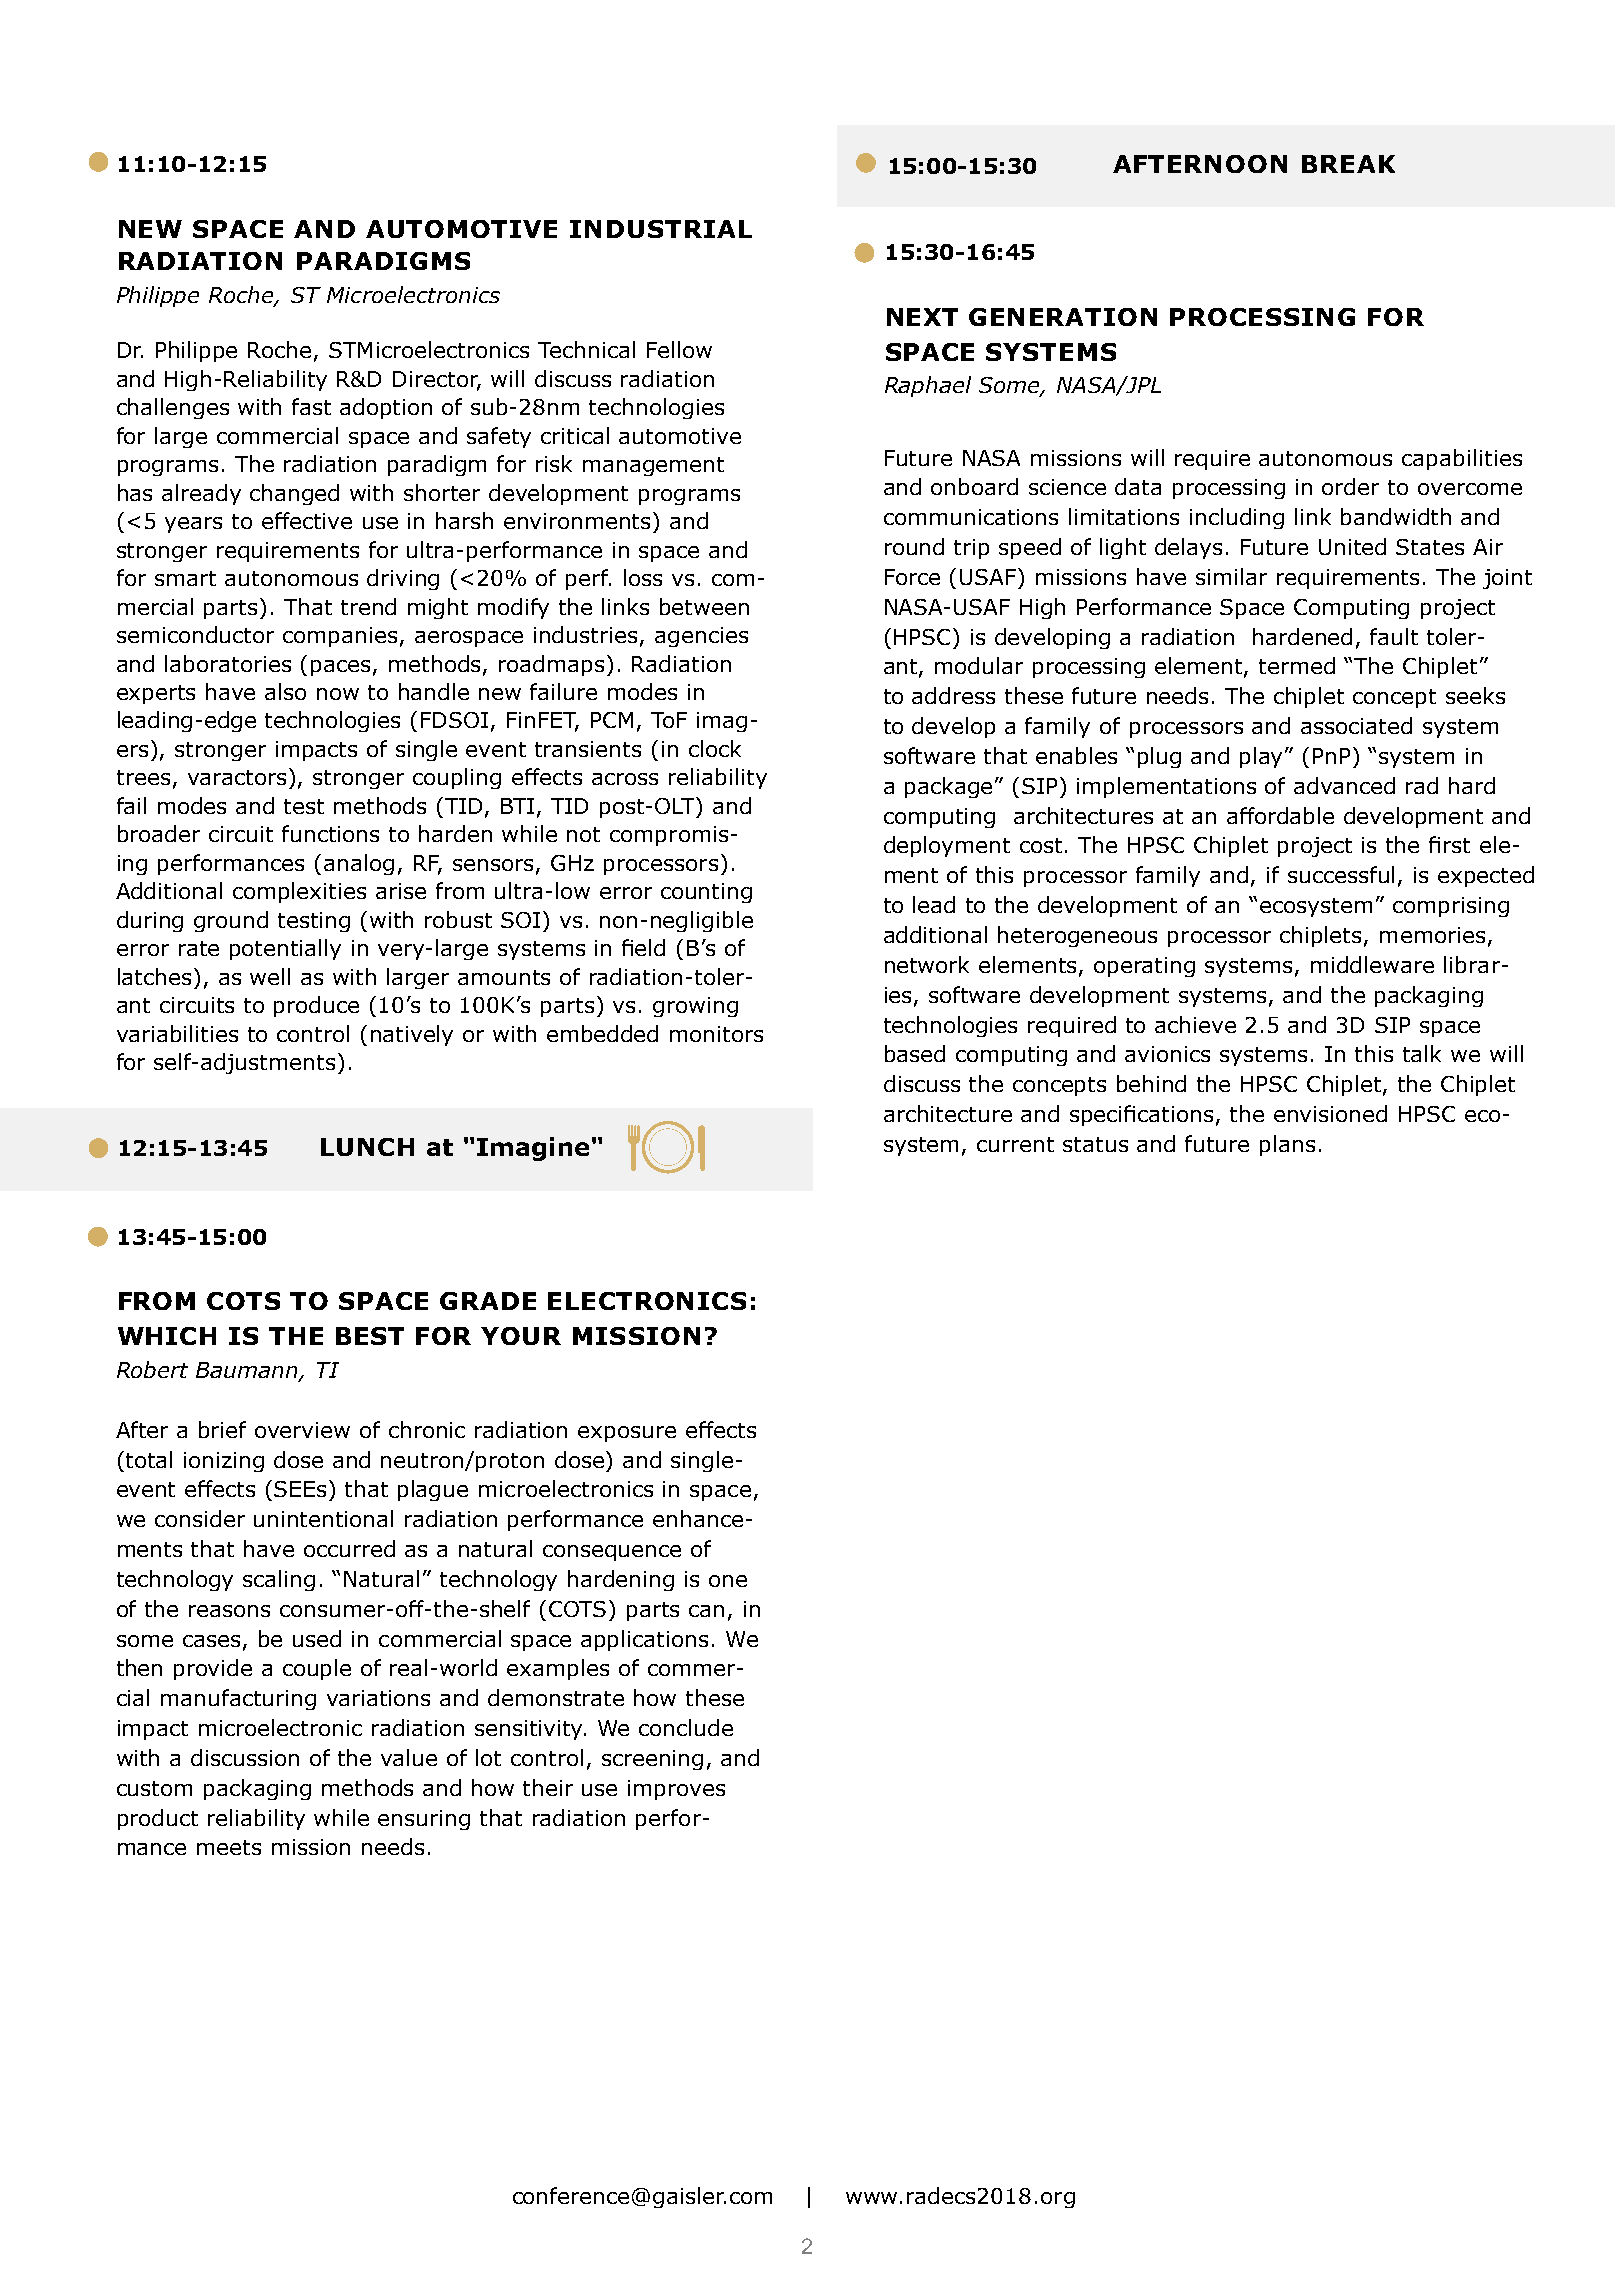 This image has width=1615, height=2284. Describe the element at coordinates (1348, 164) in the image. I see `BREAK` at that location.
